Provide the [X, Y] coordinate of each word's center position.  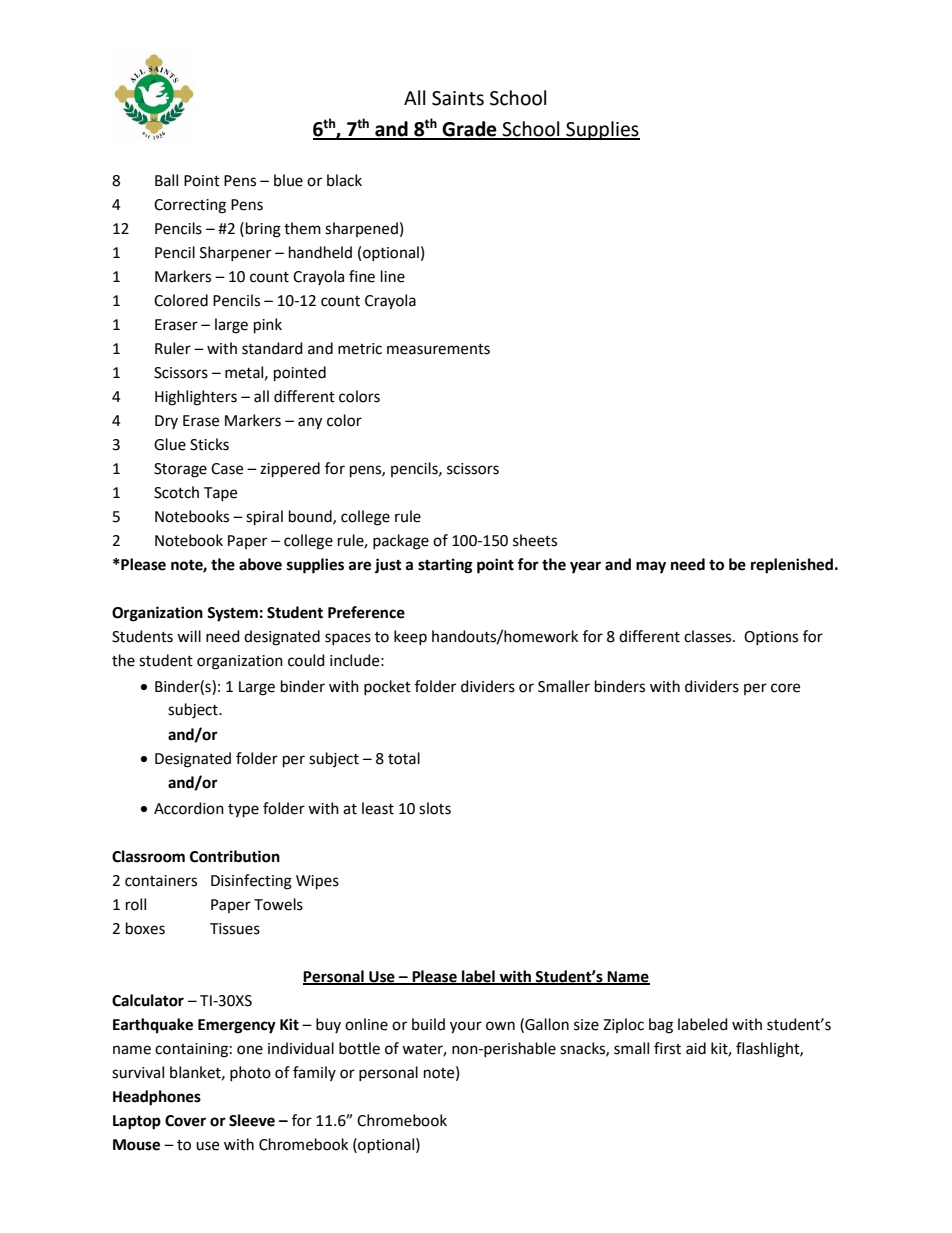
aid [696, 1048]
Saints [458, 98]
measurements [438, 349]
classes [709, 636]
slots [435, 808]
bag [661, 1026]
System [232, 614]
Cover [185, 1121]
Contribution [235, 856]
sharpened [361, 229]
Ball [166, 180]
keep [410, 637]
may [651, 567]
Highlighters [196, 398]
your [466, 1027]
